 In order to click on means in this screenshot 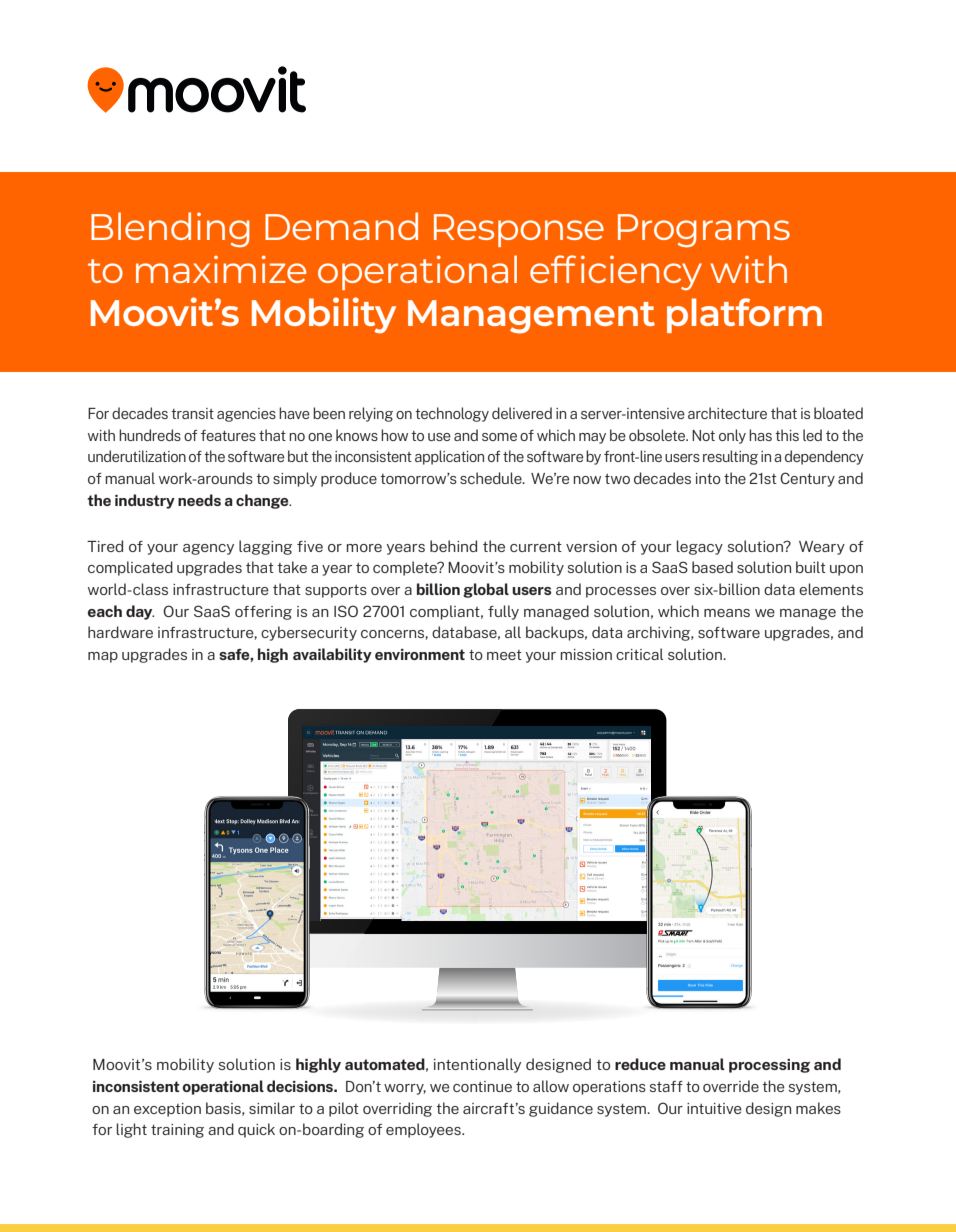, I will do `click(727, 613)`.
